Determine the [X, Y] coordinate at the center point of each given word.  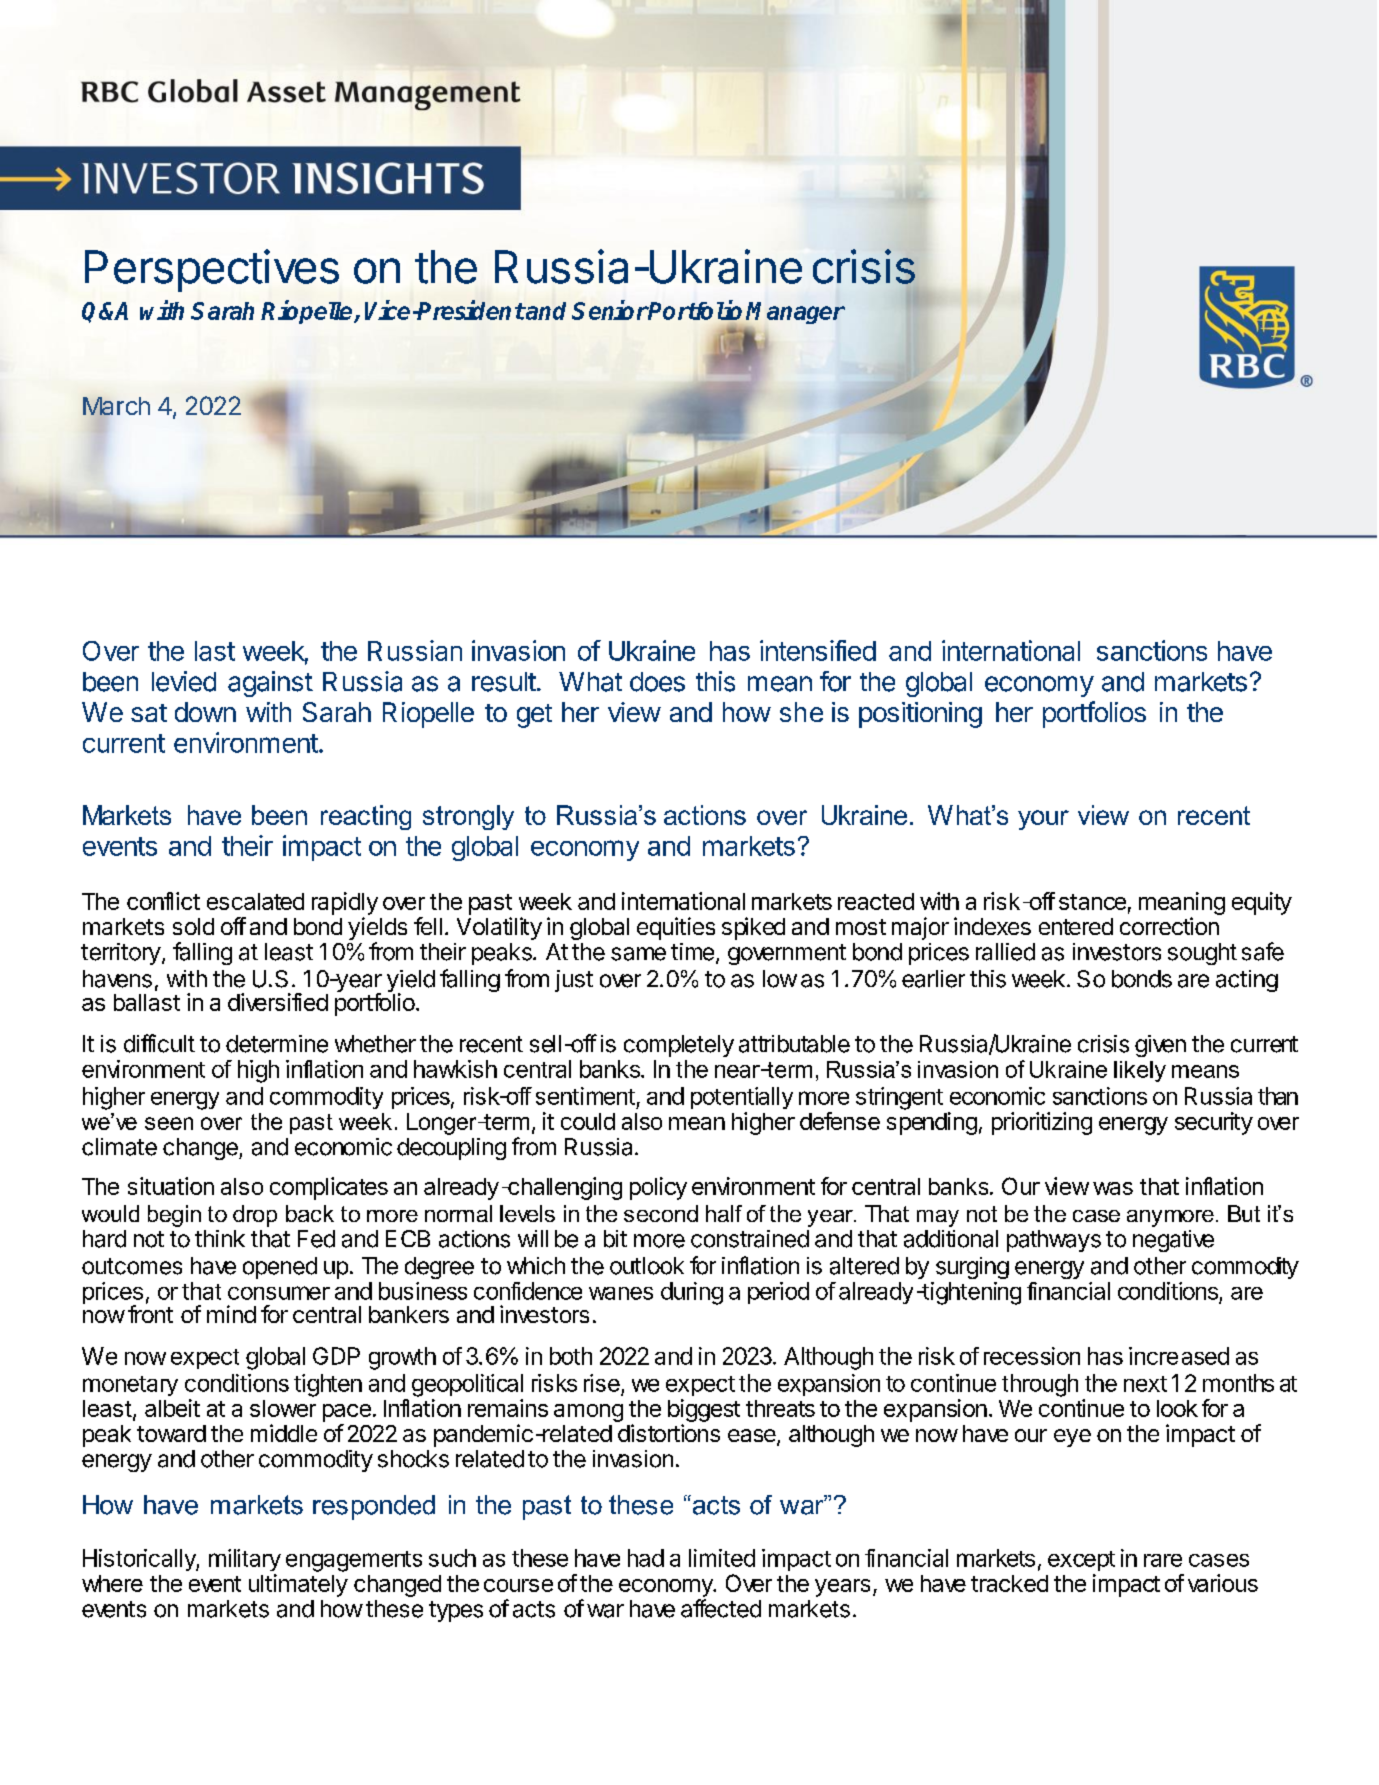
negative [1173, 1241]
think [220, 1238]
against [270, 684]
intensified [818, 650]
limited [722, 1558]
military [245, 1560]
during [692, 1293]
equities [676, 928]
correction [1169, 926]
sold [193, 926]
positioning [920, 715]
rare [1163, 1560]
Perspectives [212, 270]
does [657, 682]
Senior [610, 310]
